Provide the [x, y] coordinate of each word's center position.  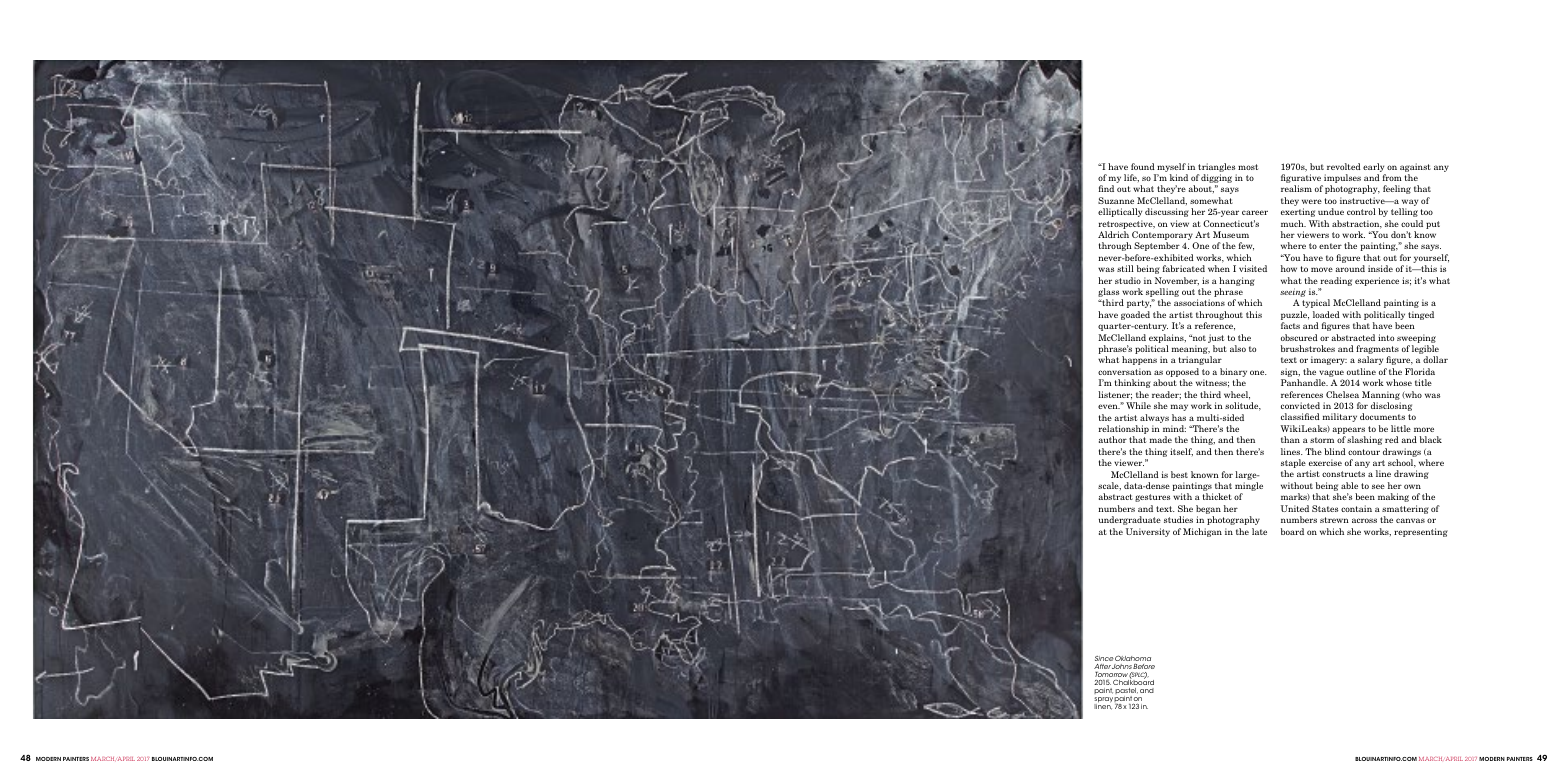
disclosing [1391, 406]
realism [1296, 188]
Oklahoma [1133, 658]
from [1392, 177]
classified [1300, 416]
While [1138, 405]
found [1143, 166]
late [1259, 531]
